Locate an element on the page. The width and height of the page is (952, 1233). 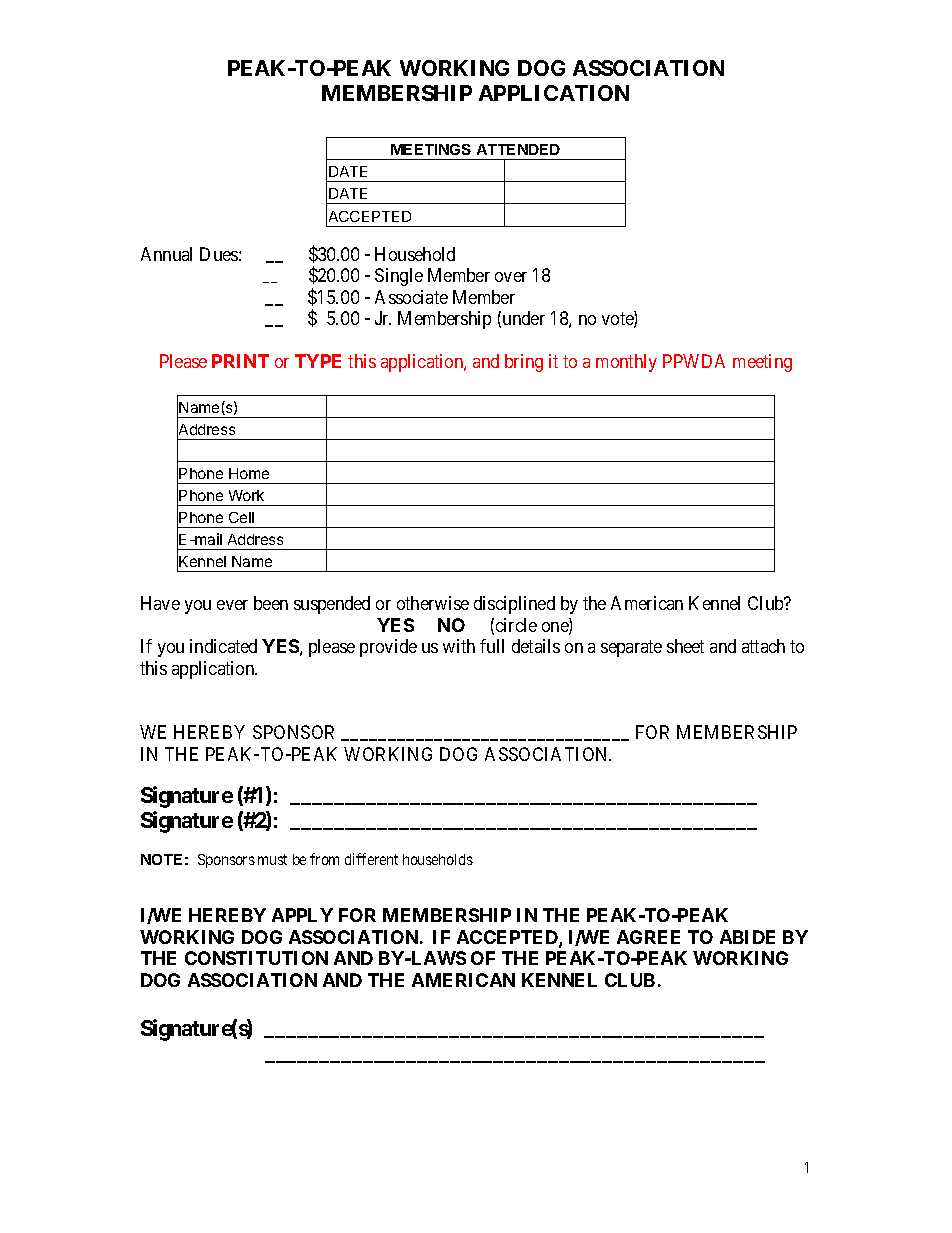
CONSTITUTION is located at coordinates (256, 958).
